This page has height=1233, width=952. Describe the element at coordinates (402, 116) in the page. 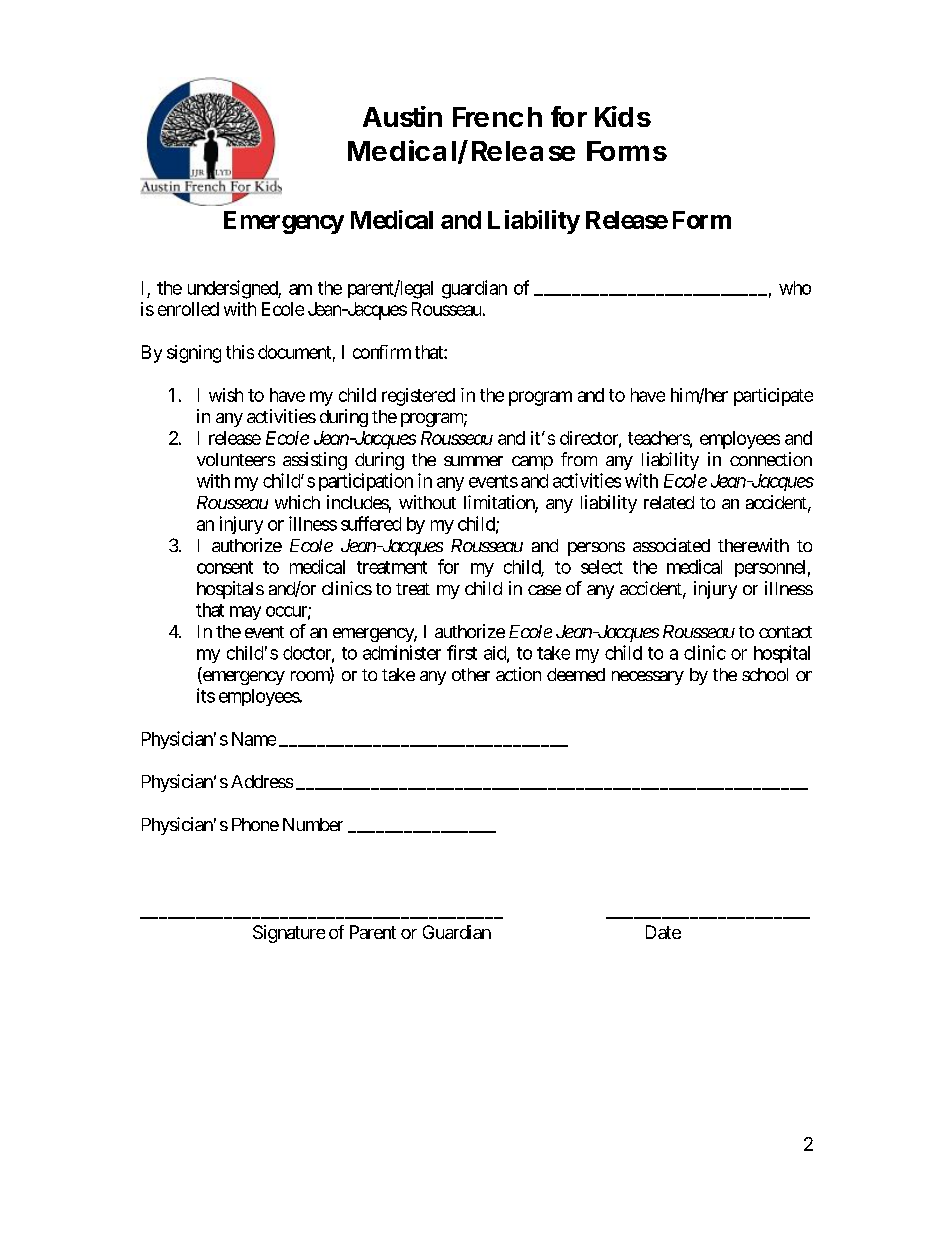

I see `Austin` at that location.
